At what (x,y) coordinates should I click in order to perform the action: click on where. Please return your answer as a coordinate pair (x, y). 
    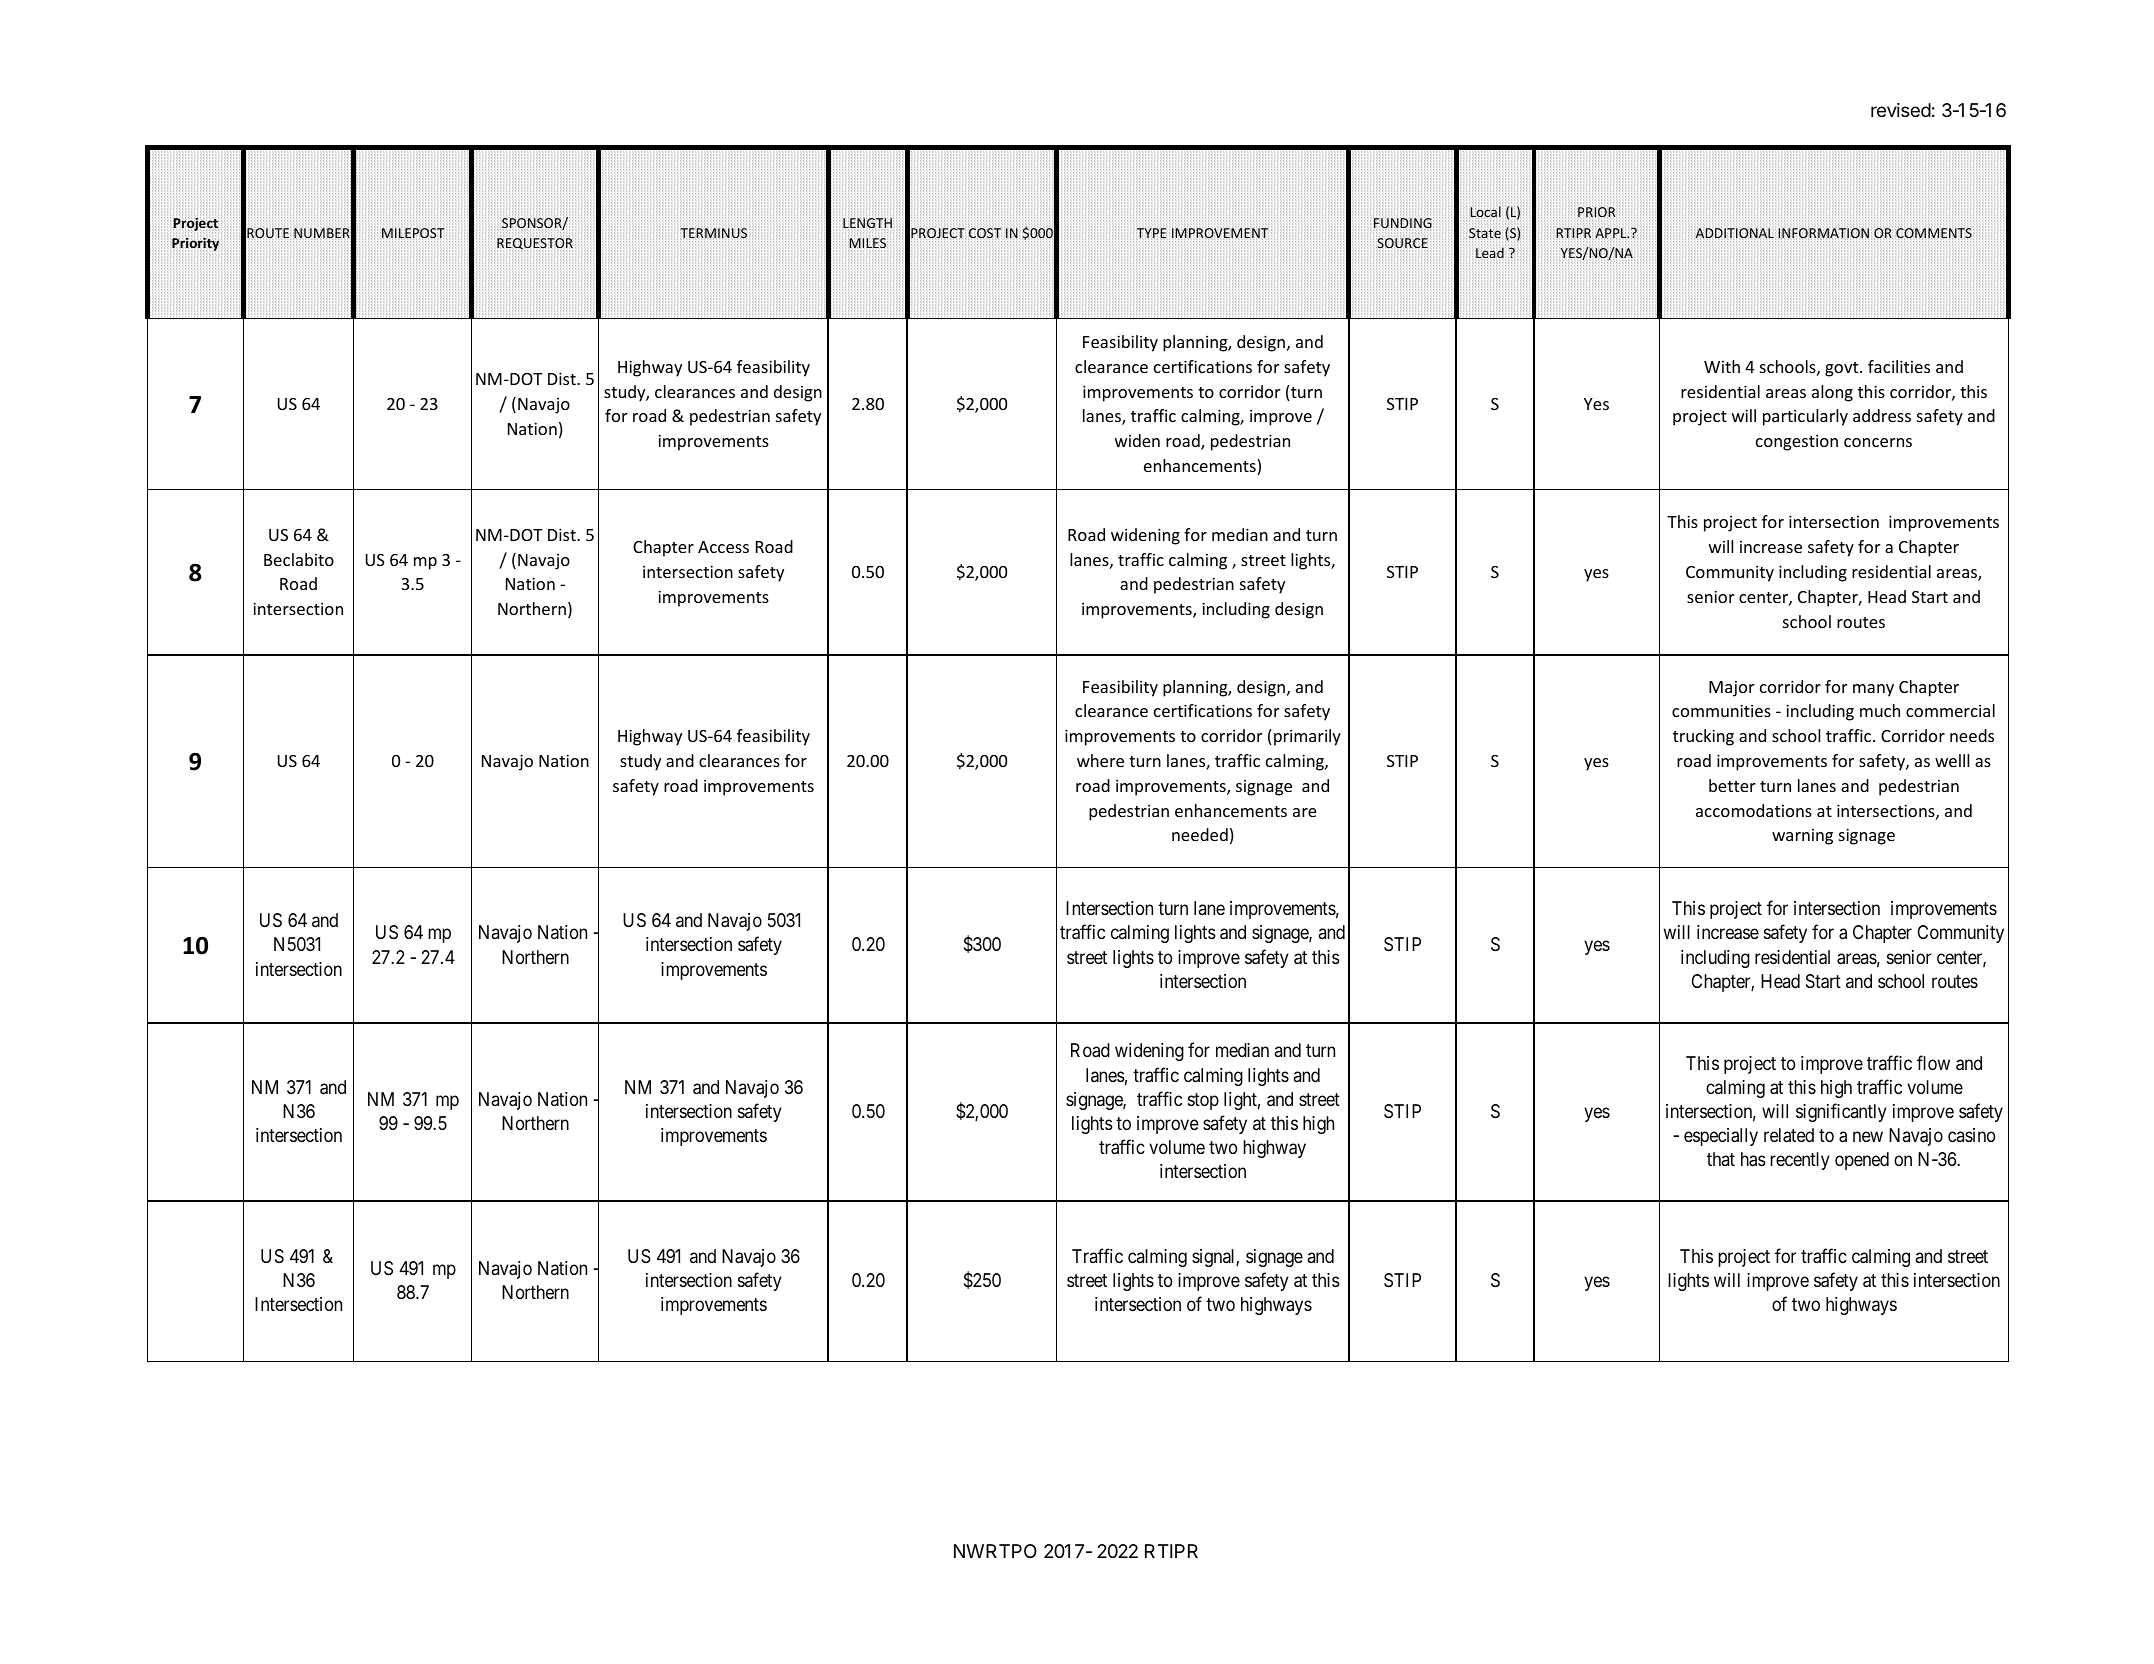
    Looking at the image, I should click on (1100, 760).
